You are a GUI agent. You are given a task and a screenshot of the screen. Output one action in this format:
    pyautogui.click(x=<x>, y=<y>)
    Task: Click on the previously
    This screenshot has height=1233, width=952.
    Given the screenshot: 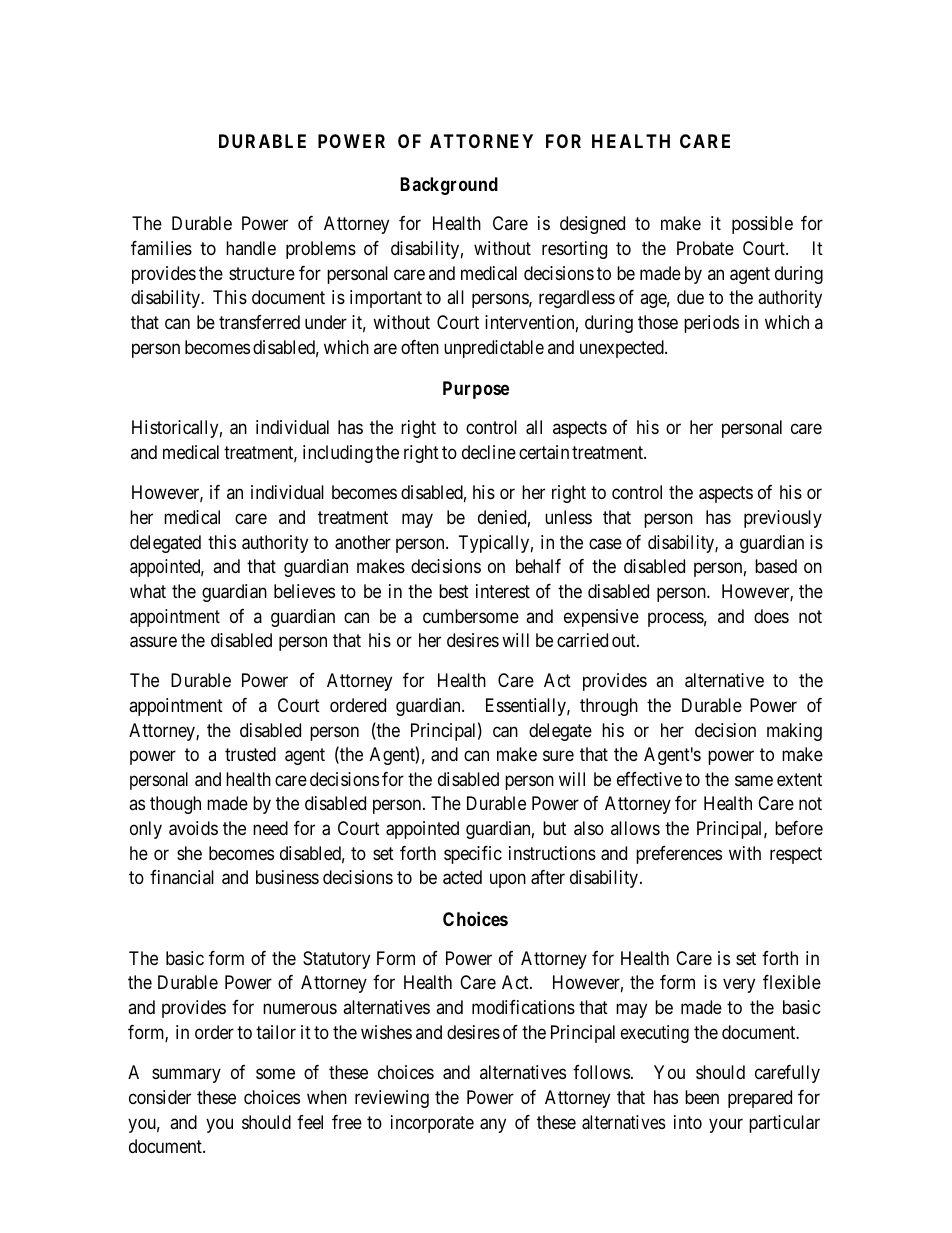 What is the action you would take?
    pyautogui.click(x=783, y=519)
